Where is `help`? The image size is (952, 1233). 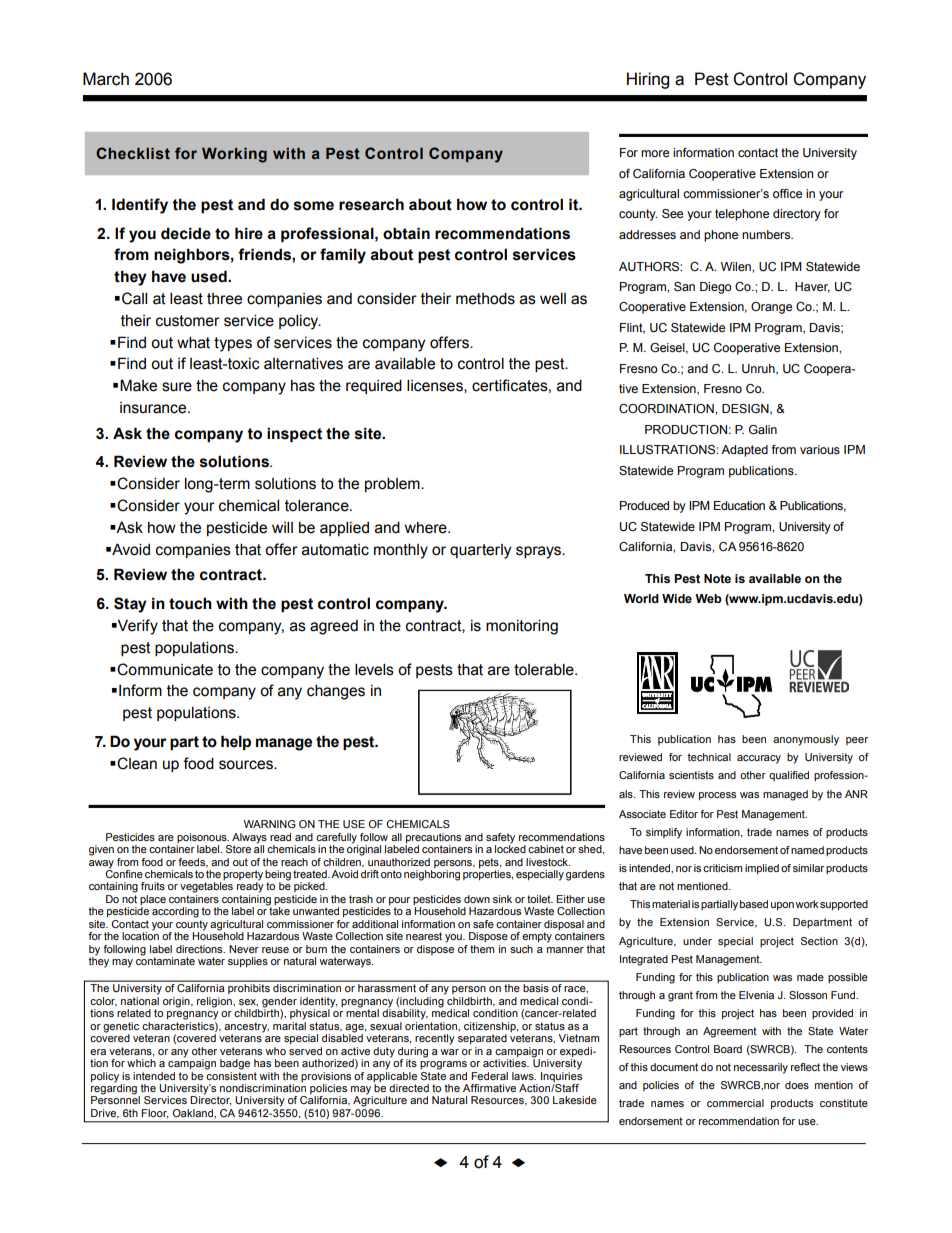
help is located at coordinates (236, 742).
